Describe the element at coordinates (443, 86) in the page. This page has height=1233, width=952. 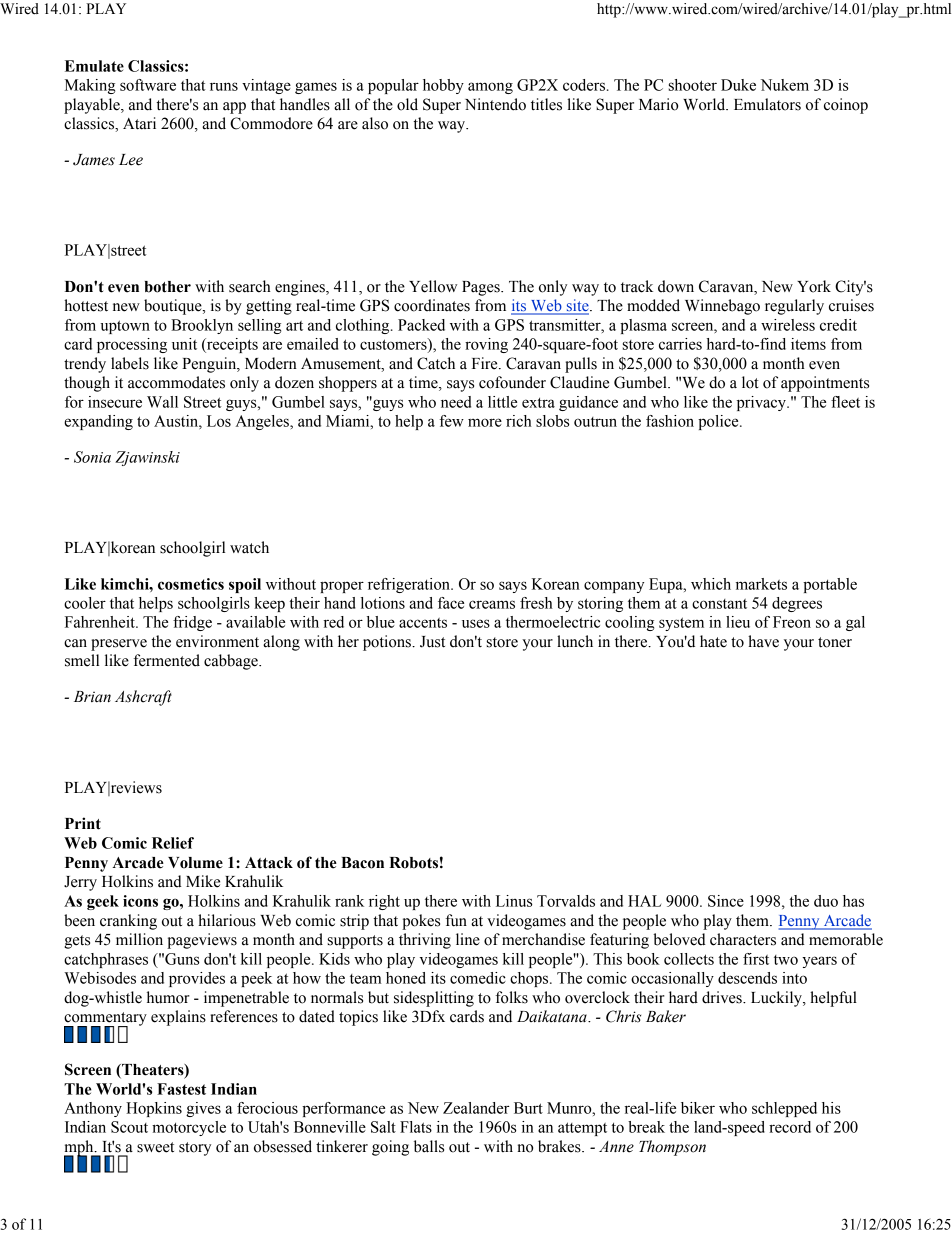
I see `hobby` at that location.
